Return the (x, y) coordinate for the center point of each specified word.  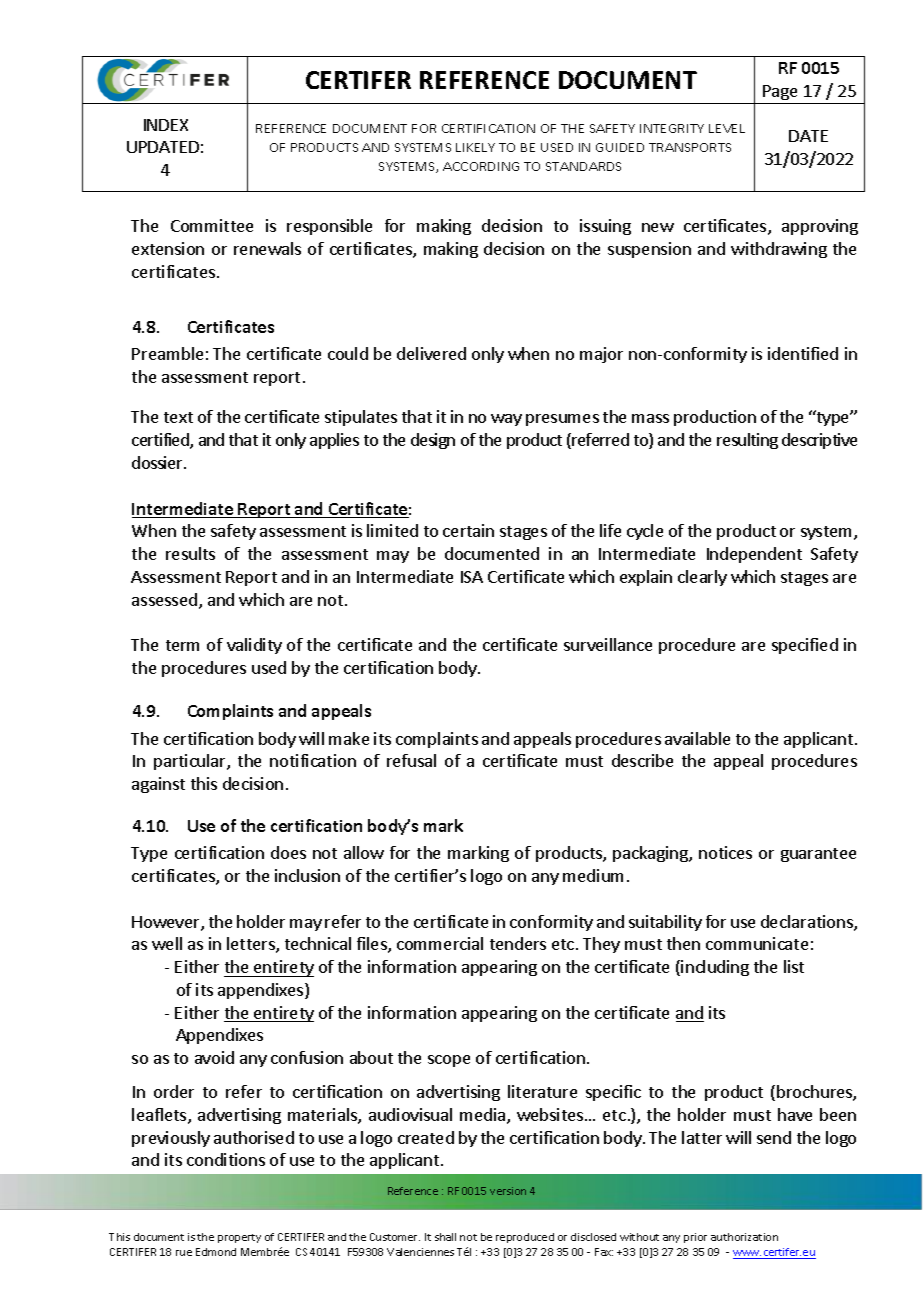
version (508, 1191)
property (239, 1238)
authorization (744, 1237)
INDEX (166, 125)
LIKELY (475, 147)
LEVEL (727, 128)
